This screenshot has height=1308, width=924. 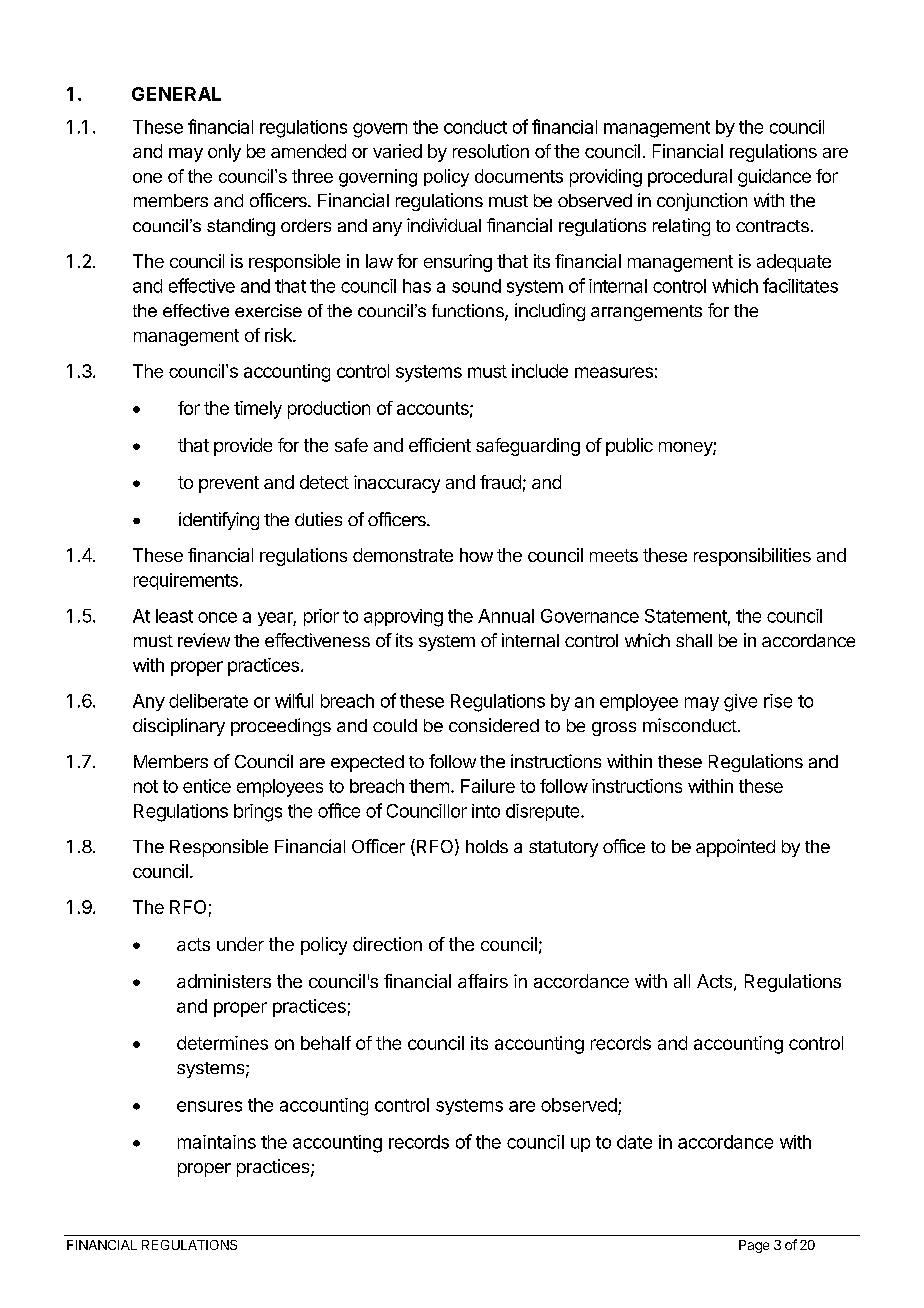 What do you see at coordinates (735, 848) in the screenshot?
I see `appointed` at bounding box center [735, 848].
